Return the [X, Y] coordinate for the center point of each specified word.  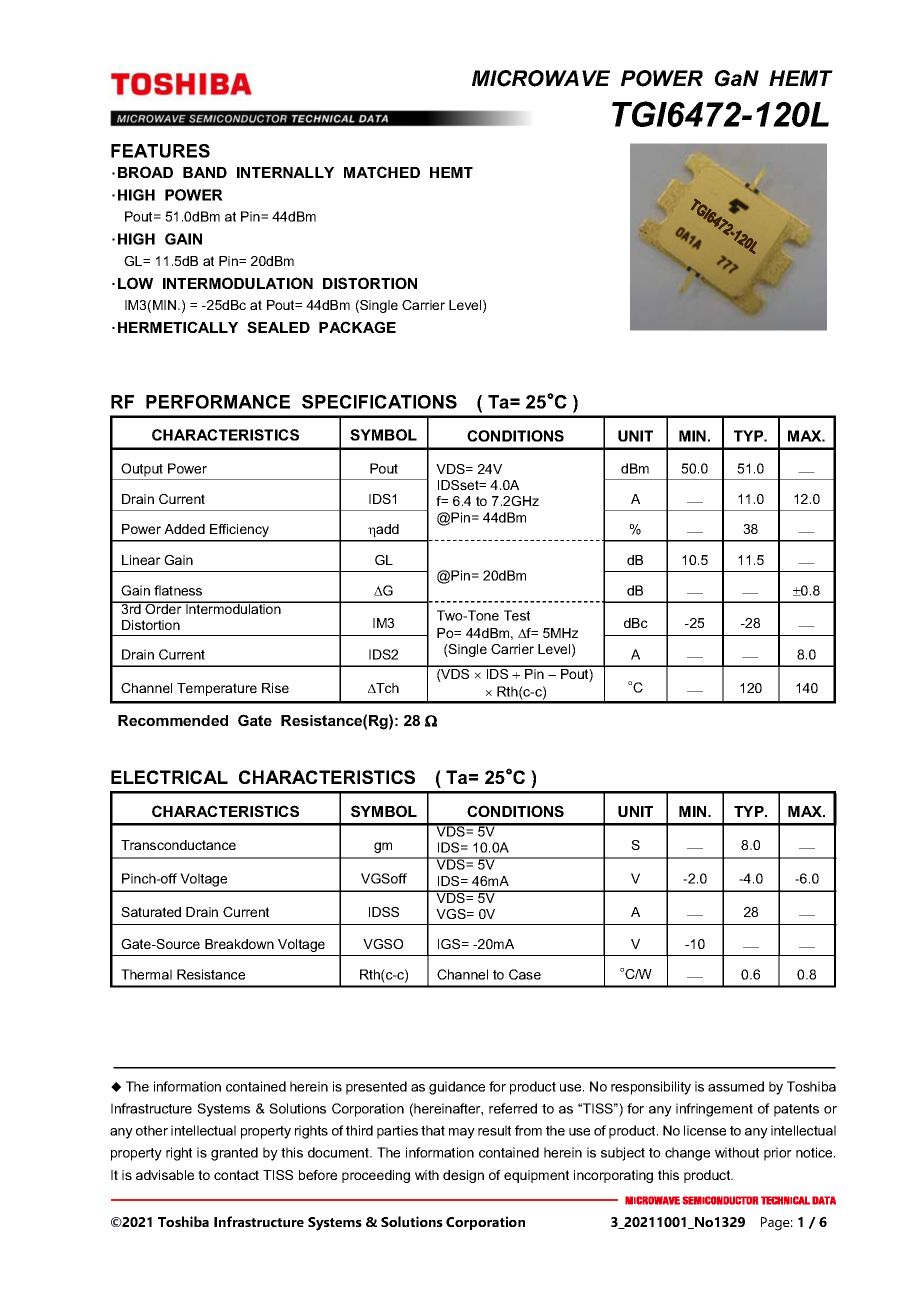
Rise [275, 688]
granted [234, 1154]
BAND [205, 172]
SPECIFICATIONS [379, 402]
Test [517, 615]
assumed [736, 1086]
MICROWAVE [541, 78]
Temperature [217, 689]
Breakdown [239, 944]
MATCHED [382, 172]
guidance [457, 1088]
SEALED [278, 327]
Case [525, 974]
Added [184, 529]
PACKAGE [357, 327]
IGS [450, 944]
